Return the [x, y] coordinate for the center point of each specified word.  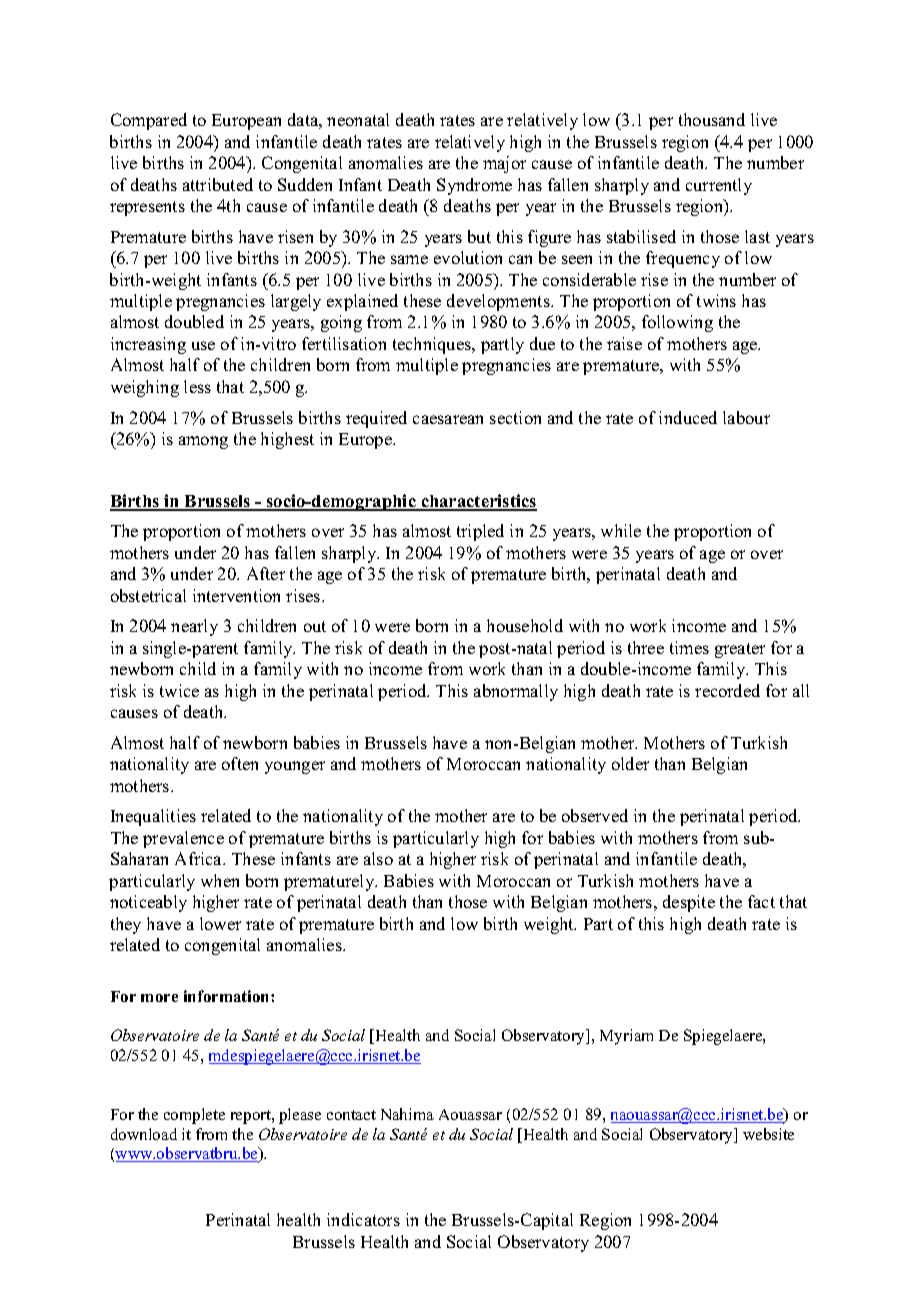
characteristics [478, 502]
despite [689, 903]
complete [194, 1116]
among [203, 442]
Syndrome [474, 186]
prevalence [183, 839]
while [621, 530]
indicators [363, 1219]
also [378, 858]
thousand [712, 119]
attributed [218, 184]
